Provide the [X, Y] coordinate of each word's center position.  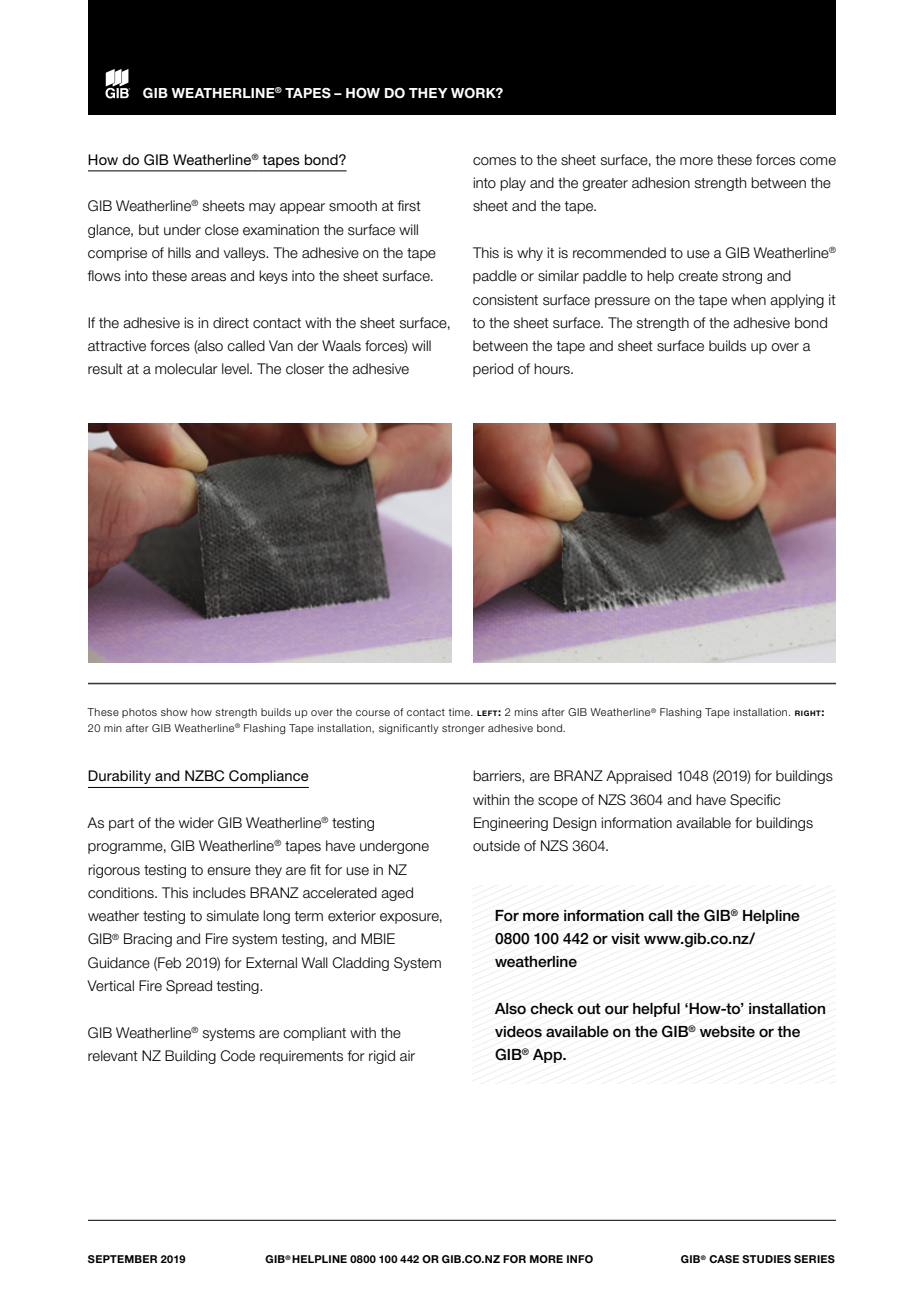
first [409, 206]
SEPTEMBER [122, 1259]
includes [219, 893]
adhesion [661, 183]
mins [526, 712]
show [174, 712]
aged [397, 894]
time [460, 712]
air [407, 1056]
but [149, 230]
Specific [755, 801]
